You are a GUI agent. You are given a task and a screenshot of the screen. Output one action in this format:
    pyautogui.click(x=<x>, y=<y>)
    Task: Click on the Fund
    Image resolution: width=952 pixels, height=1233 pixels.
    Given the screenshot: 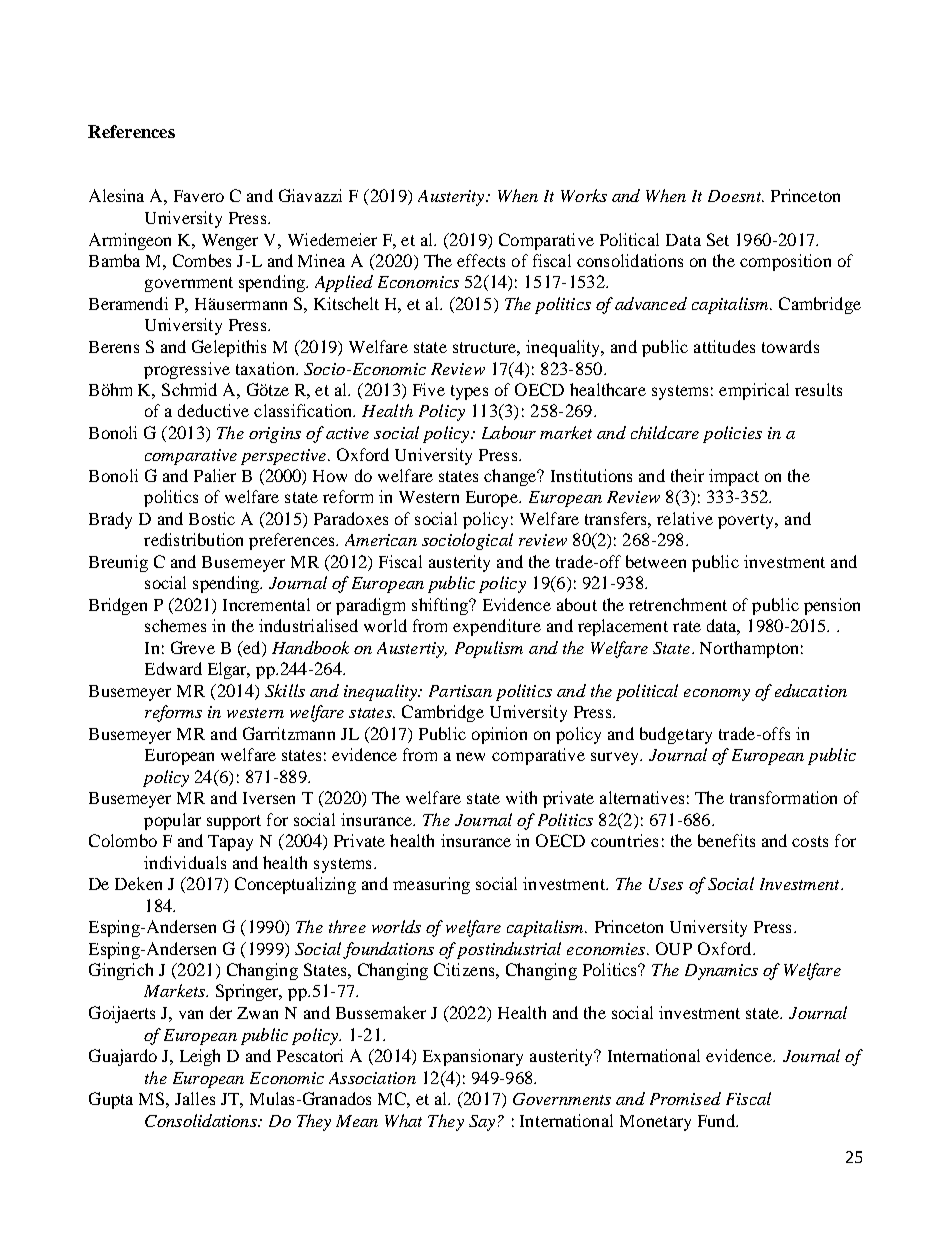 What is the action you would take?
    pyautogui.click(x=717, y=1120)
